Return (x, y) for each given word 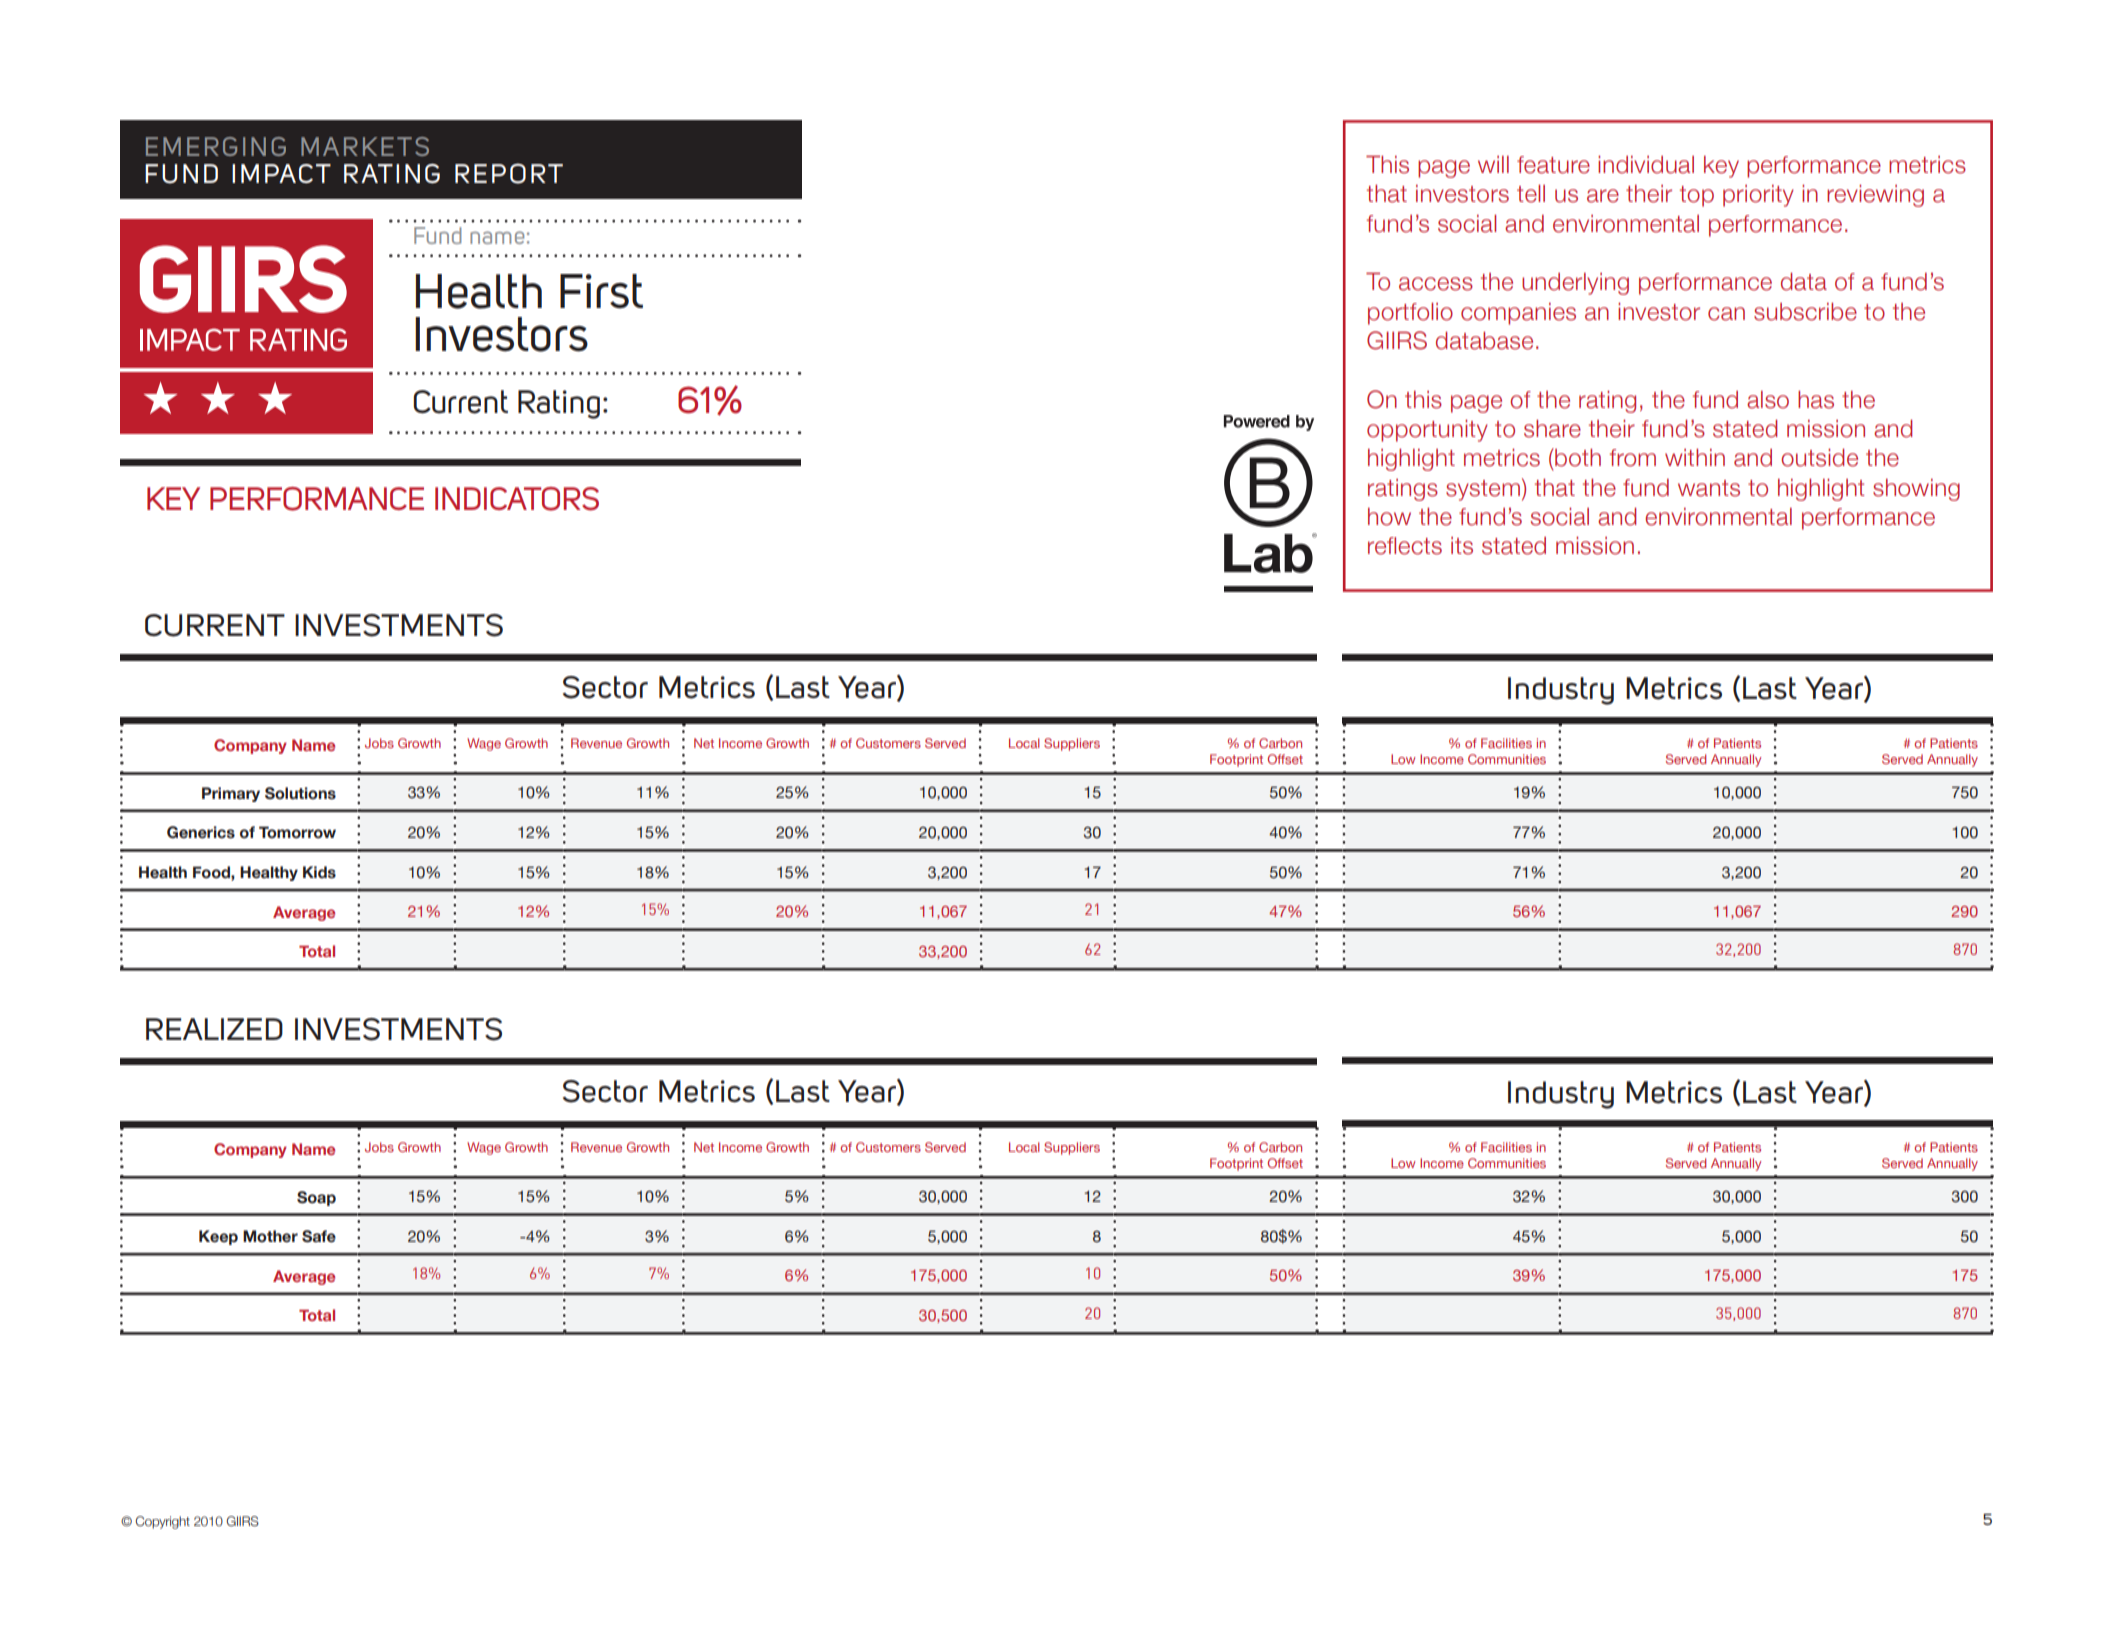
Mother (270, 1236)
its (1462, 546)
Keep (218, 1237)
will (1493, 164)
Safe (319, 1236)
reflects (1405, 546)
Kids (319, 872)
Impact (281, 173)
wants (1709, 488)
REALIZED (214, 1029)
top (1697, 196)
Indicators (517, 499)
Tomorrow (297, 832)
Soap (316, 1198)
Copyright (162, 1522)
